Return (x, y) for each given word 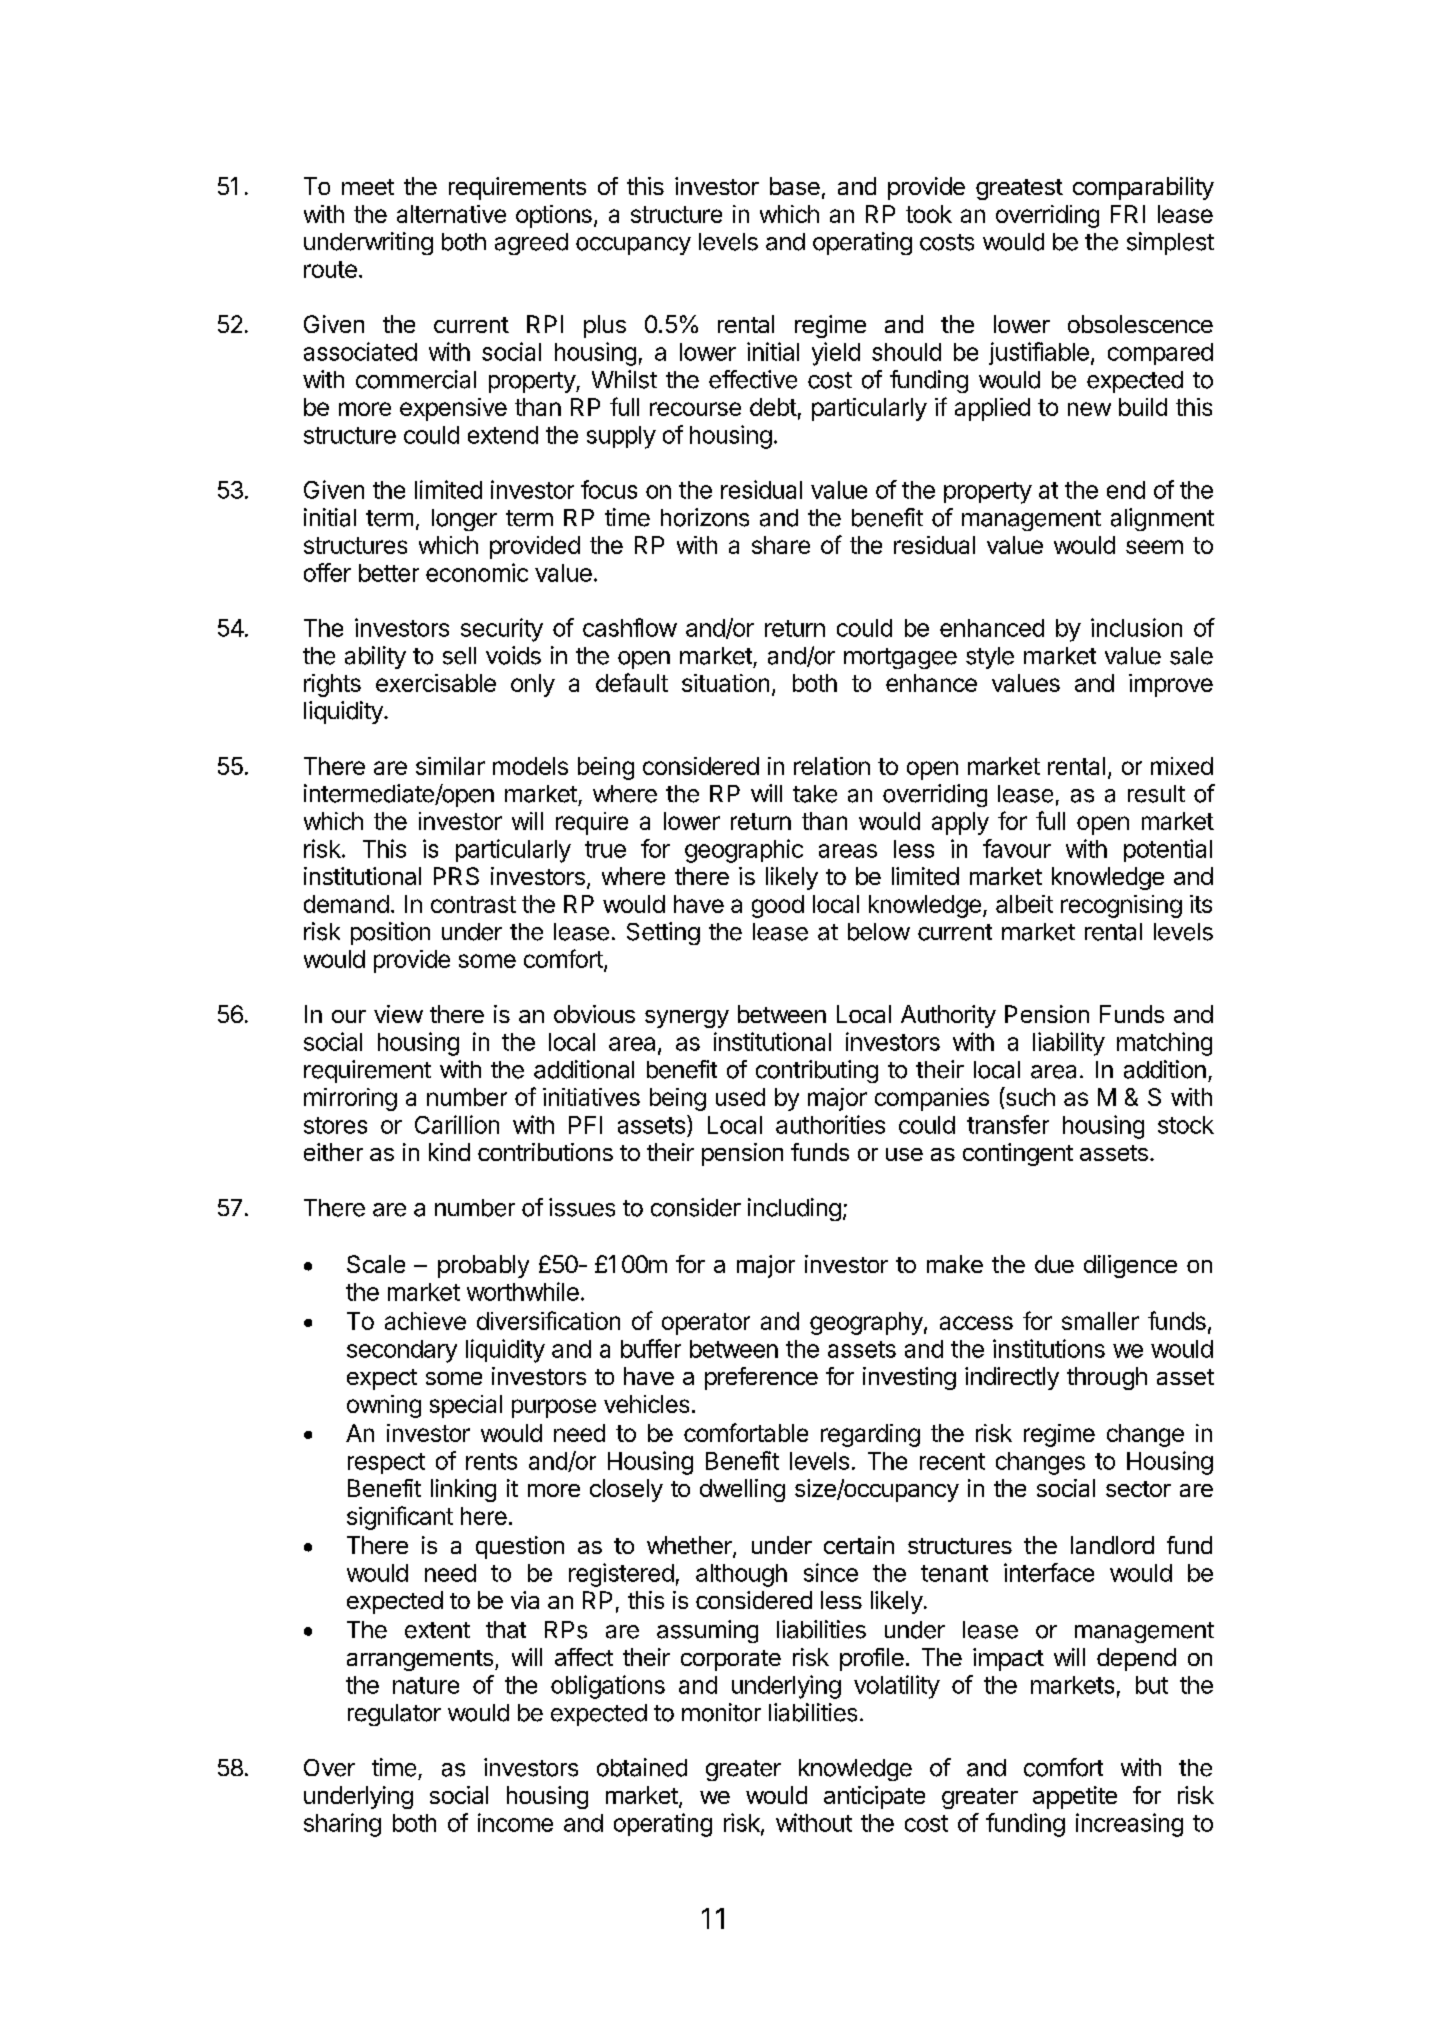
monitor (721, 1712)
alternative (451, 214)
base (795, 186)
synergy (687, 1019)
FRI (1128, 214)
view (398, 1014)
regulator (394, 1715)
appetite (1075, 1797)
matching (1164, 1044)
